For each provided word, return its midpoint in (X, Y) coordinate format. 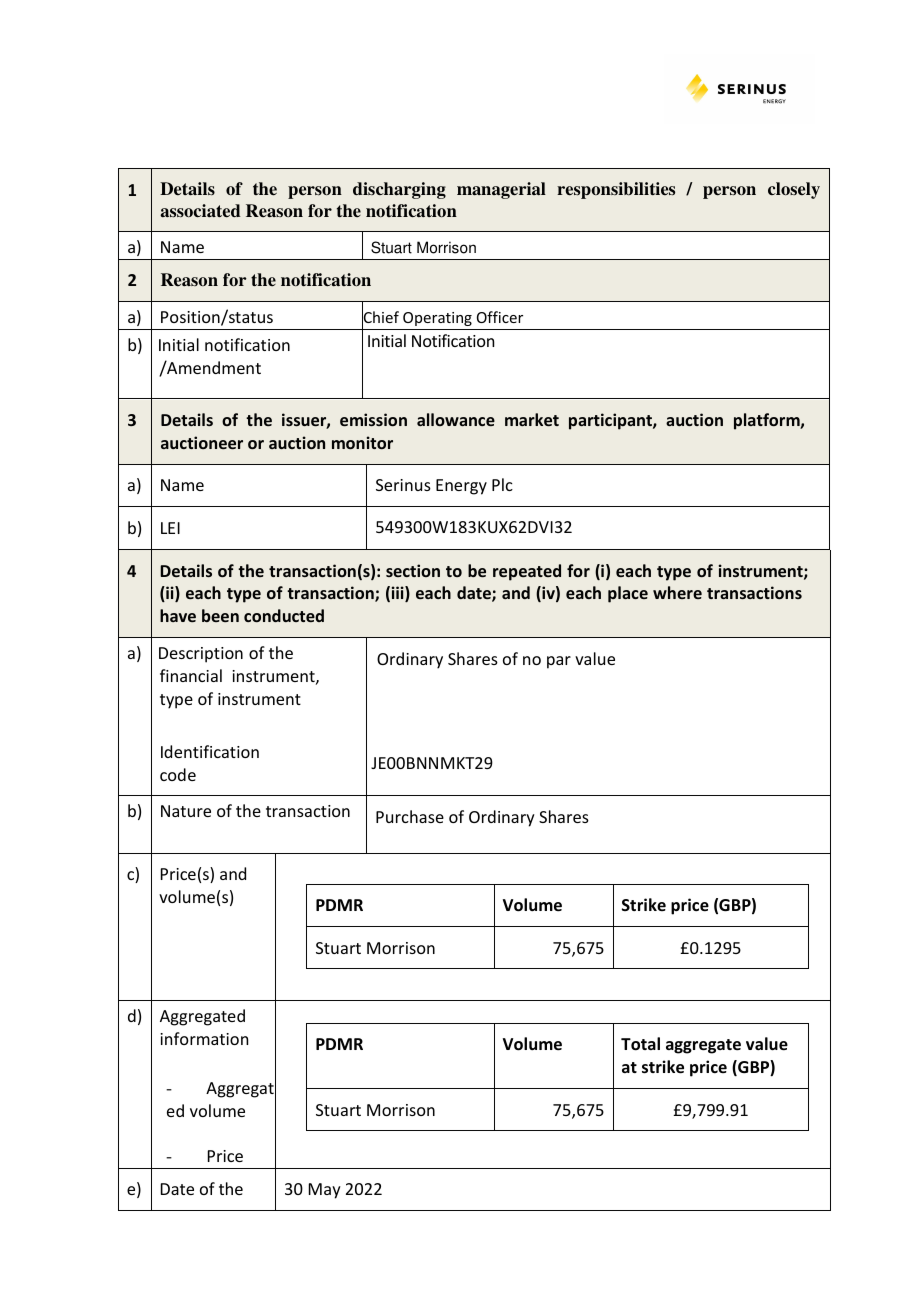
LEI (170, 528)
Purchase (410, 816)
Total (640, 1044)
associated (200, 211)
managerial (501, 190)
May (325, 1191)
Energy (461, 487)
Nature (186, 811)
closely (794, 190)
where (677, 592)
